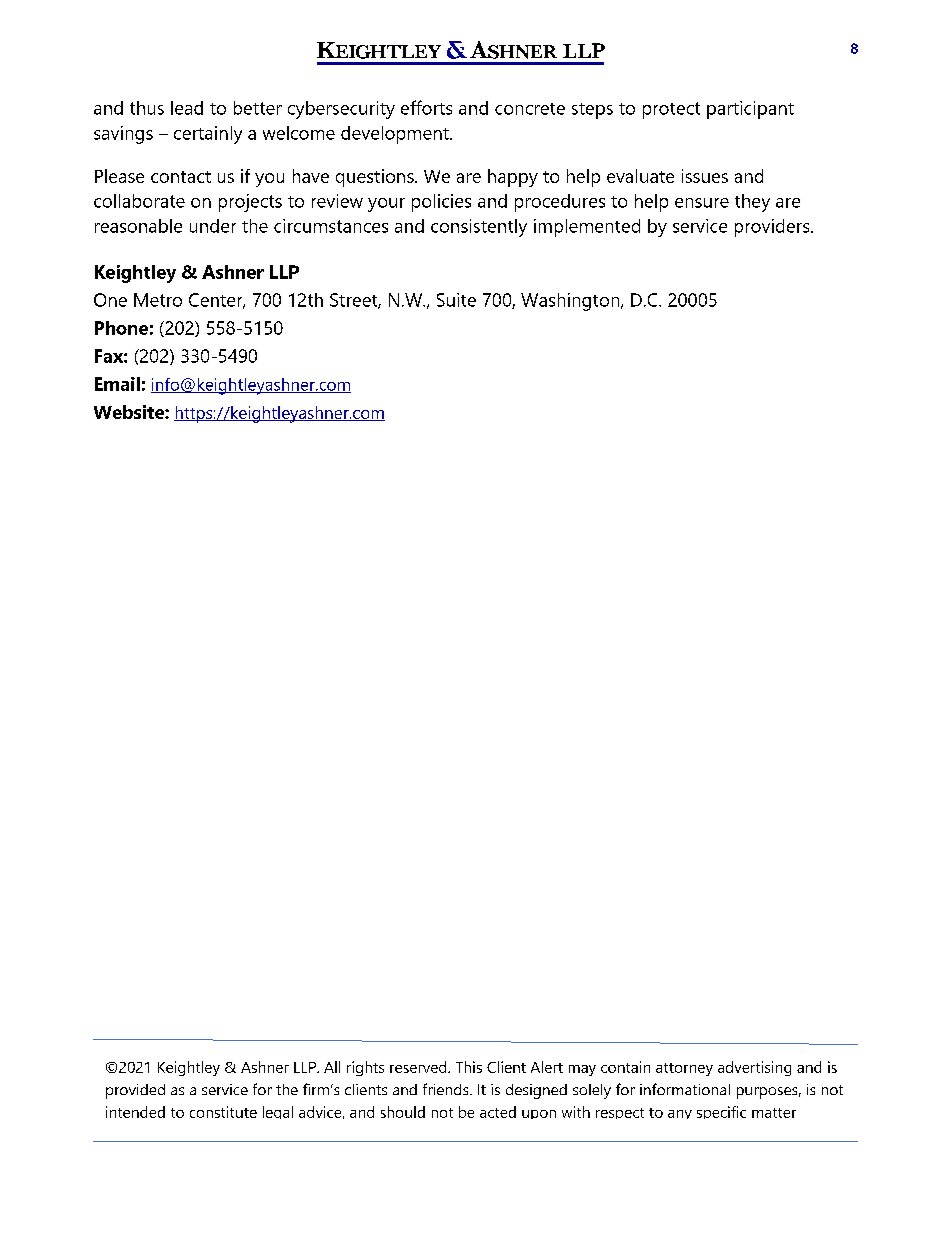  I want to click on efforts, so click(426, 107).
